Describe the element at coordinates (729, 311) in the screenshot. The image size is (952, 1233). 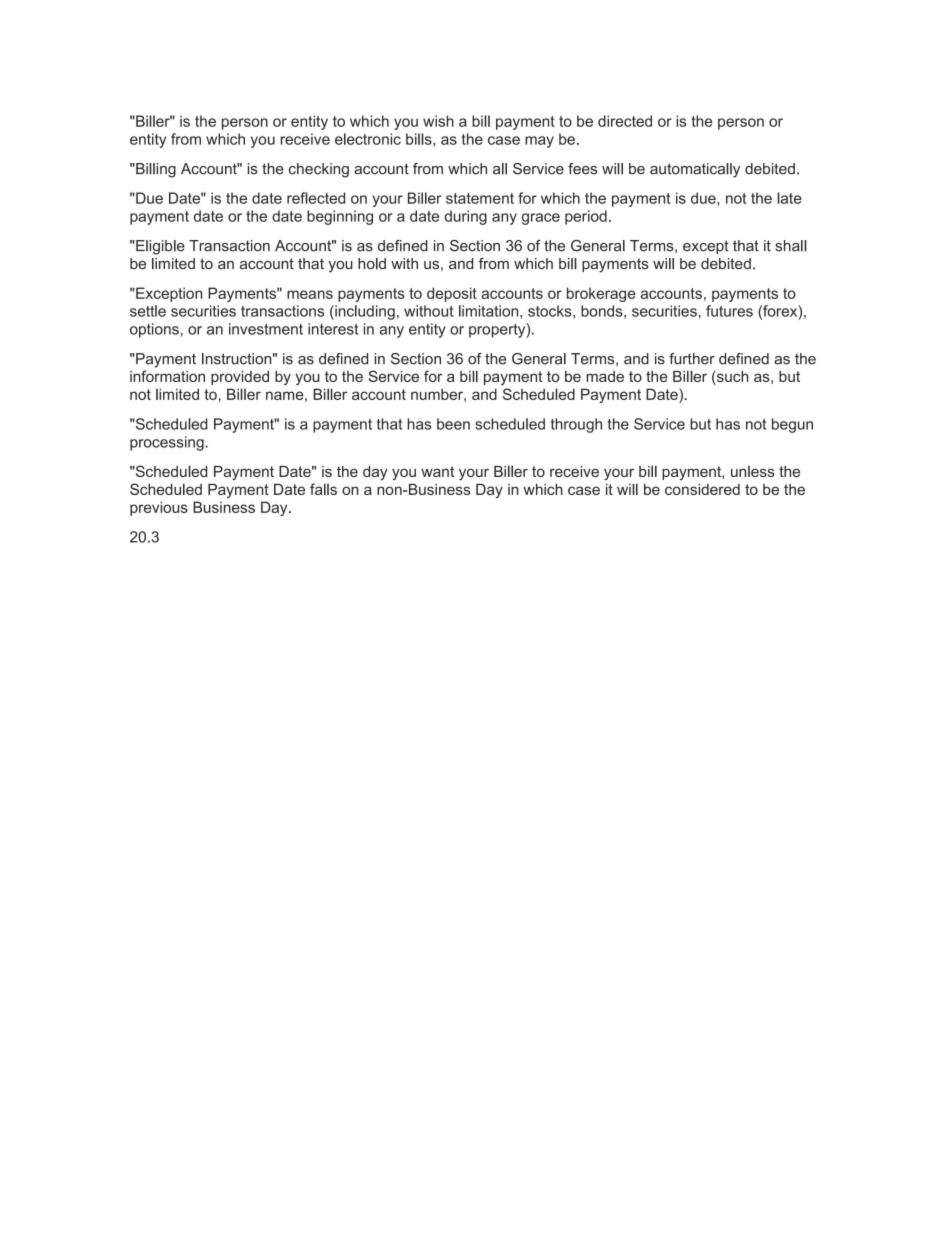
I see `futures` at that location.
